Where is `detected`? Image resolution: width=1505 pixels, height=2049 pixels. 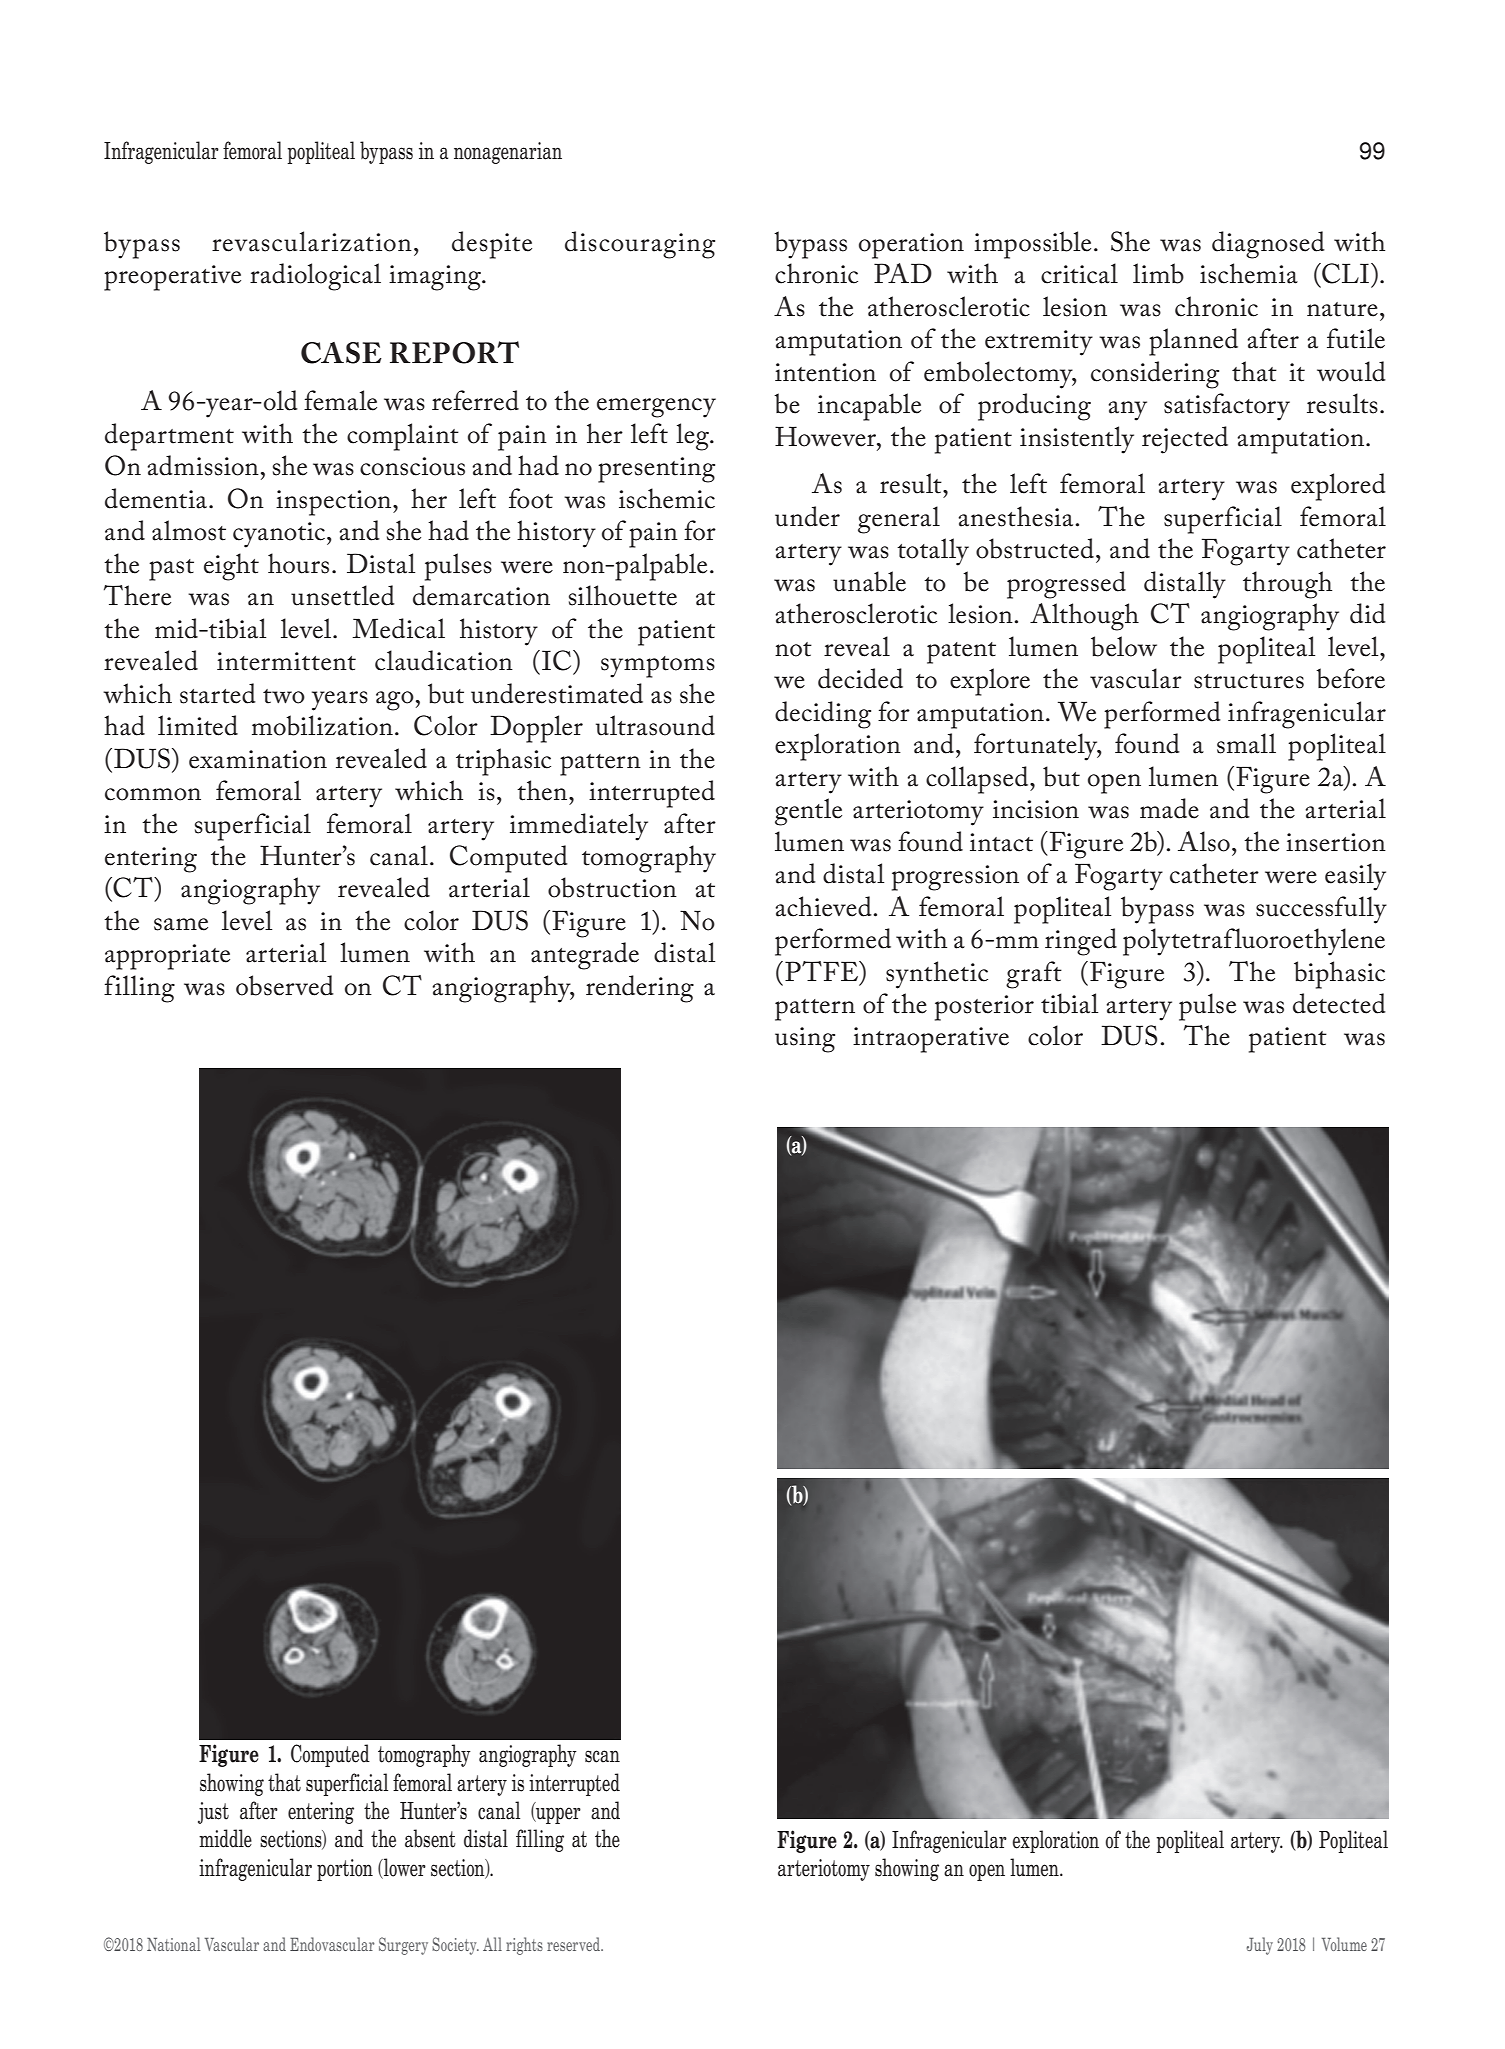
detected is located at coordinates (1339, 1003).
